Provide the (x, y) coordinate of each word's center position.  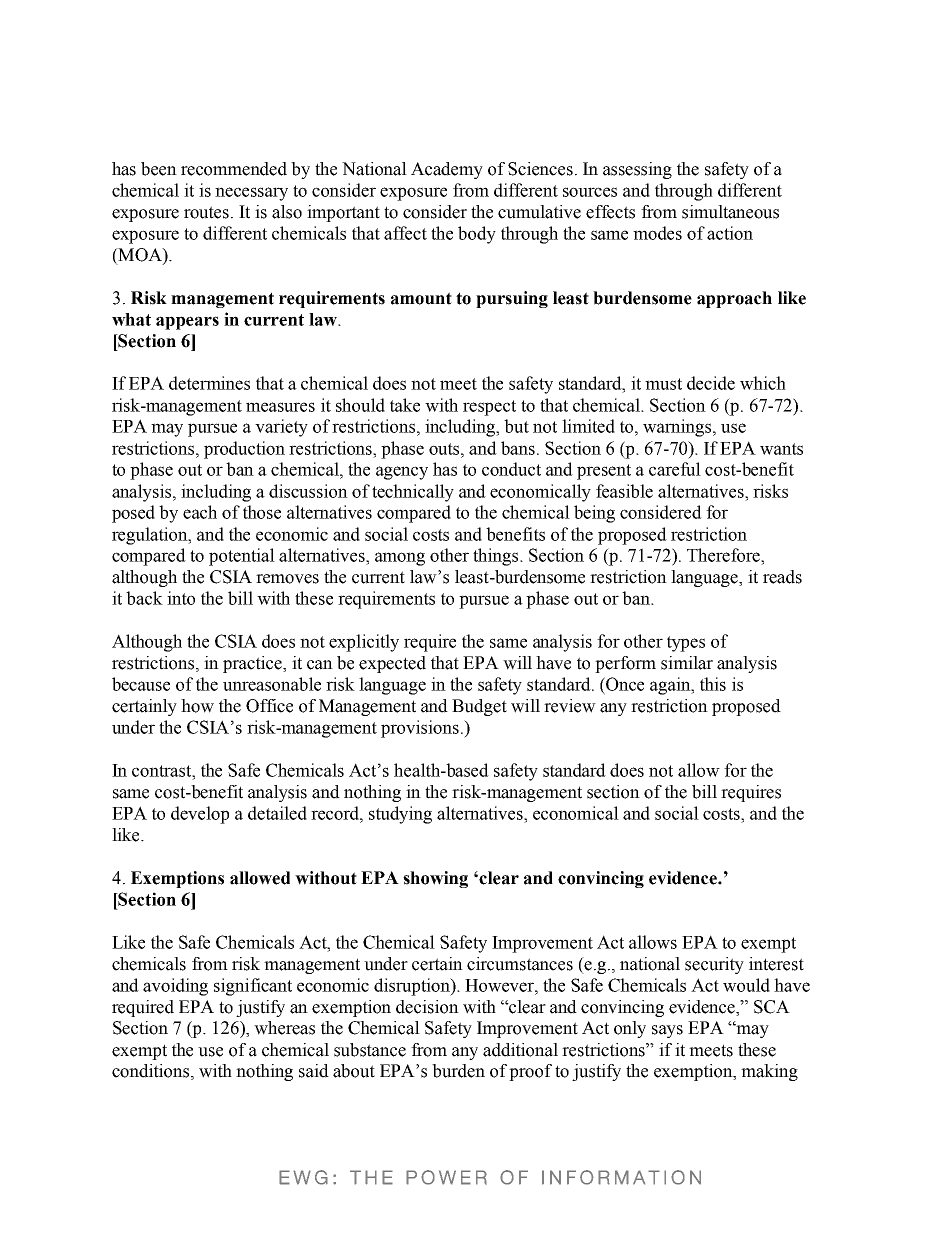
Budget (479, 707)
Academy (447, 170)
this (713, 684)
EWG (303, 1177)
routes (206, 212)
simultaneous (730, 212)
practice (253, 664)
